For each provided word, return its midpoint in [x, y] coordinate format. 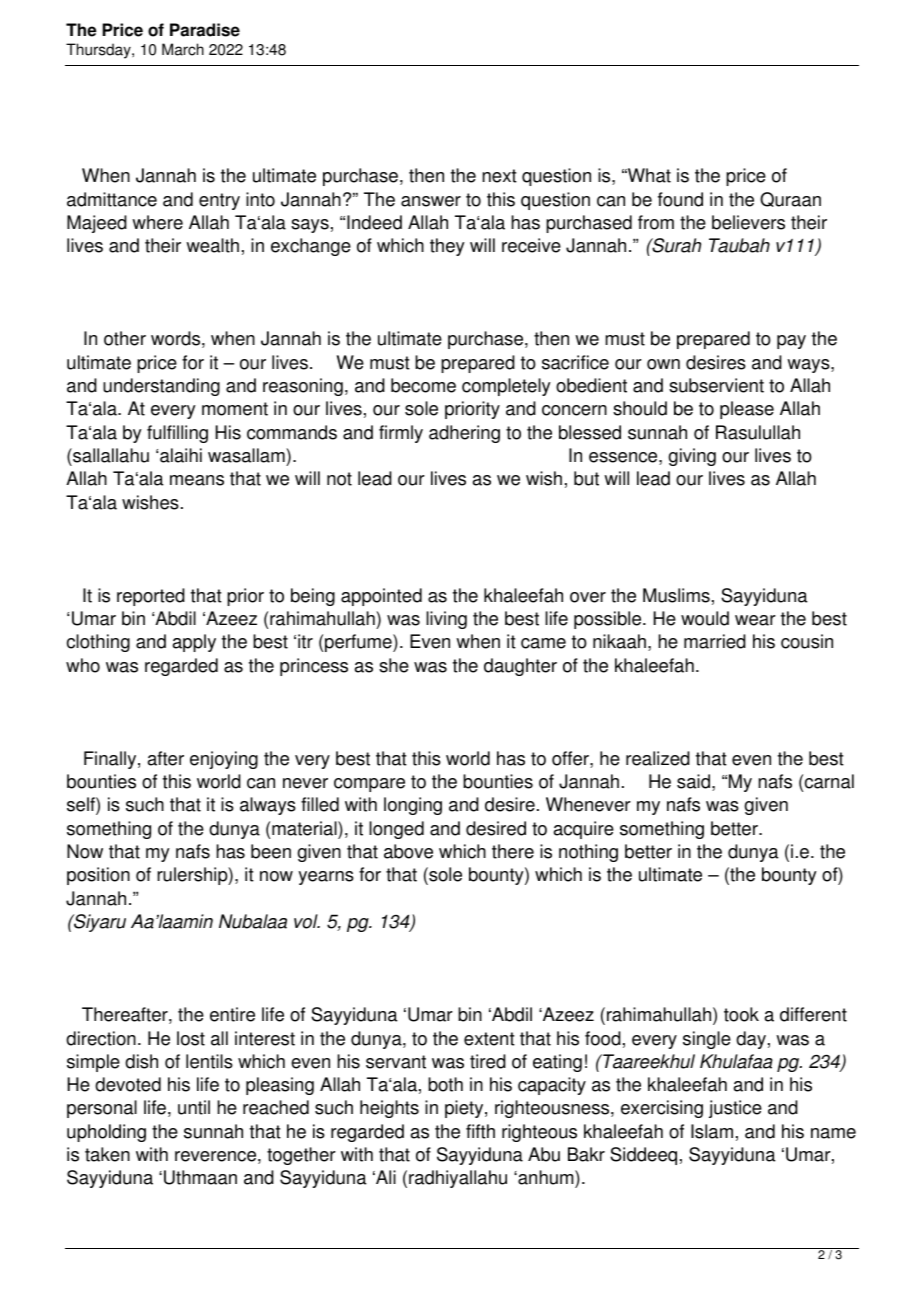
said [693, 781]
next [499, 176]
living [446, 620]
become [423, 385]
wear [755, 620]
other [125, 338]
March [183, 49]
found [680, 199]
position [98, 876]
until [194, 1107]
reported [151, 597]
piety [465, 1109]
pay [791, 342]
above [408, 851]
